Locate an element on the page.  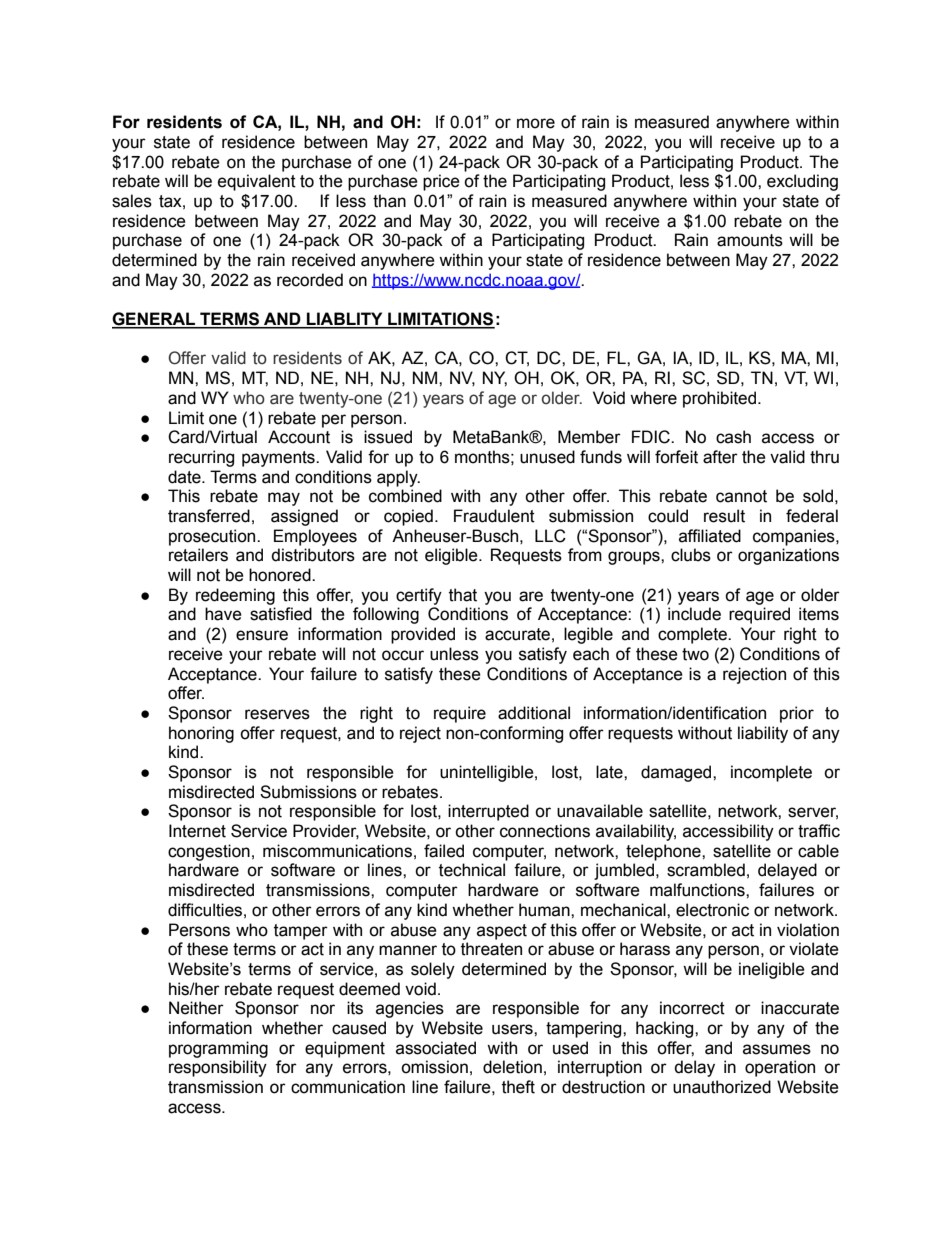
excluding is located at coordinates (802, 182).
